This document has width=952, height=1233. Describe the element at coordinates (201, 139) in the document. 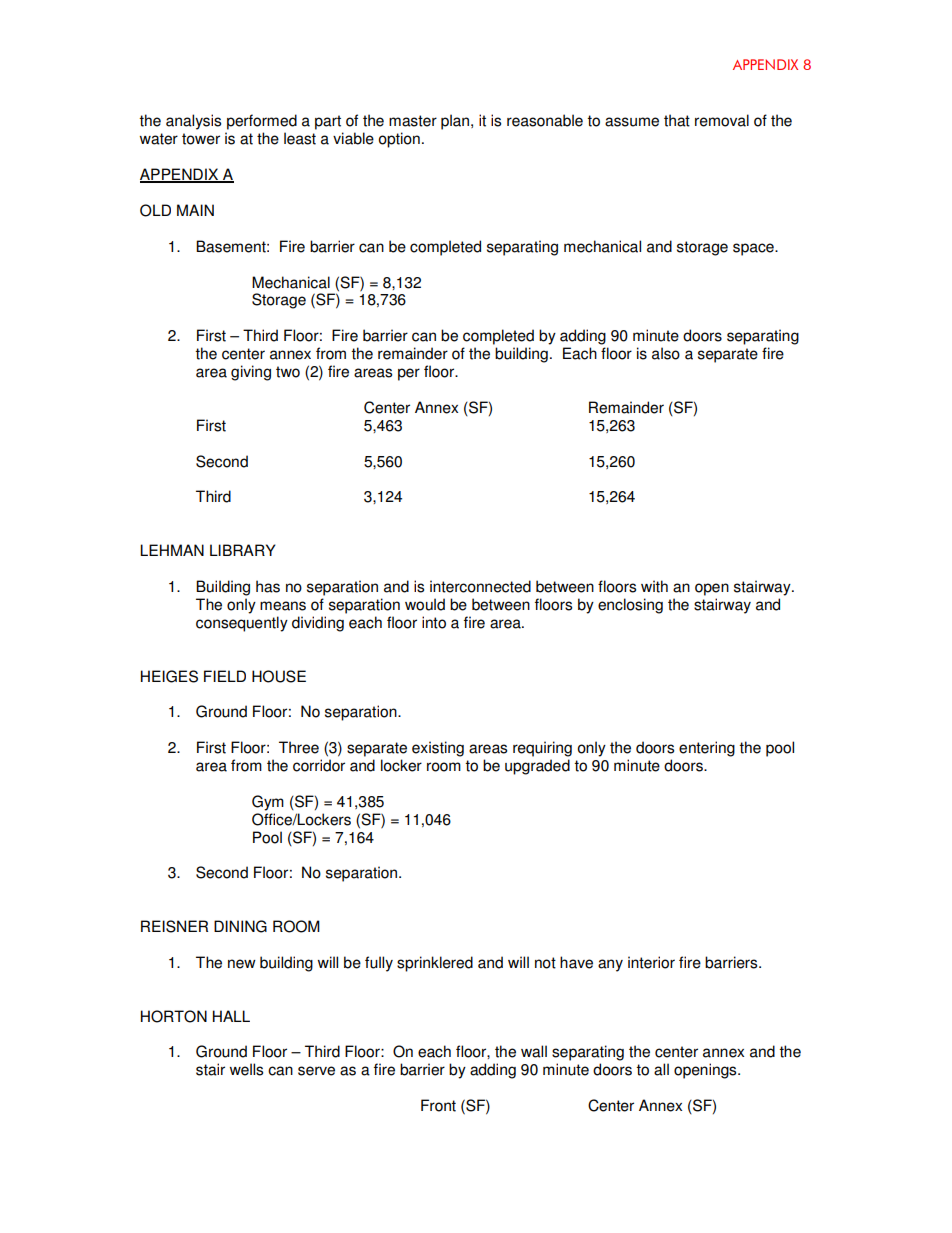

I see `tower` at that location.
